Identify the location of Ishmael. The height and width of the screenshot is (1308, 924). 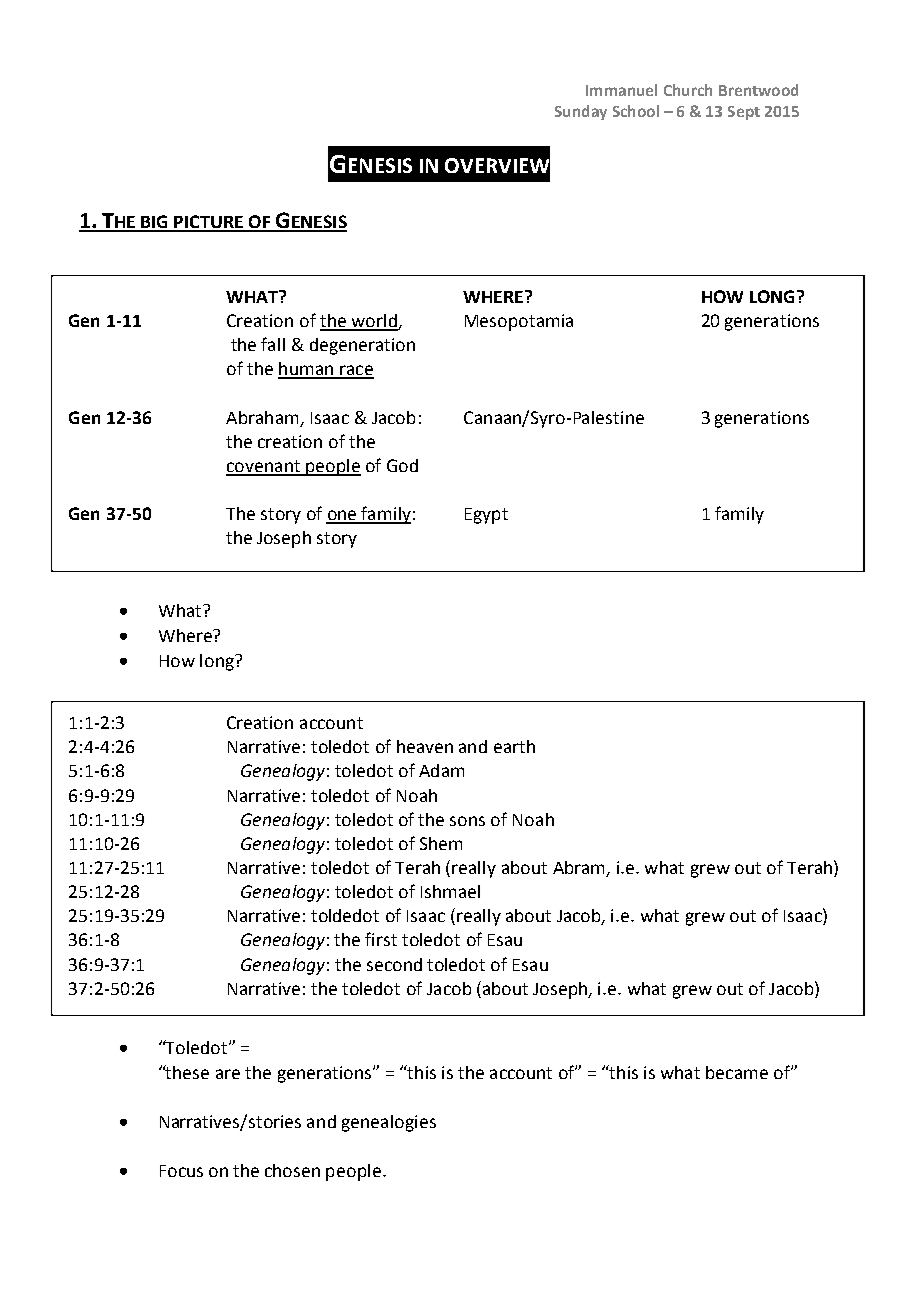
(450, 891).
